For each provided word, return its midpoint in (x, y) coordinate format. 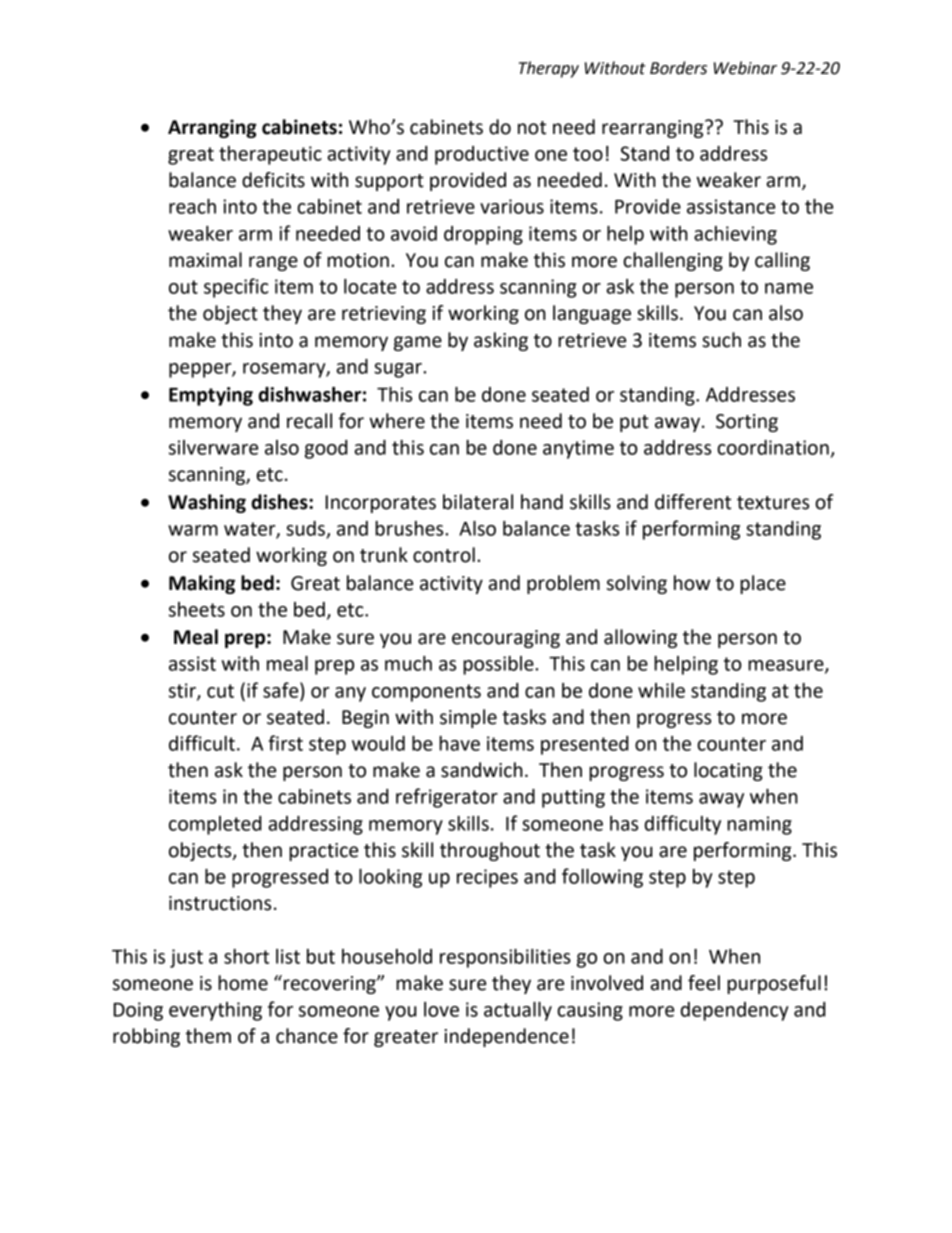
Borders (678, 68)
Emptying (211, 396)
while (661, 690)
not (532, 128)
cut (220, 691)
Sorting (747, 423)
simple (468, 718)
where (397, 421)
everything (215, 1011)
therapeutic (270, 155)
